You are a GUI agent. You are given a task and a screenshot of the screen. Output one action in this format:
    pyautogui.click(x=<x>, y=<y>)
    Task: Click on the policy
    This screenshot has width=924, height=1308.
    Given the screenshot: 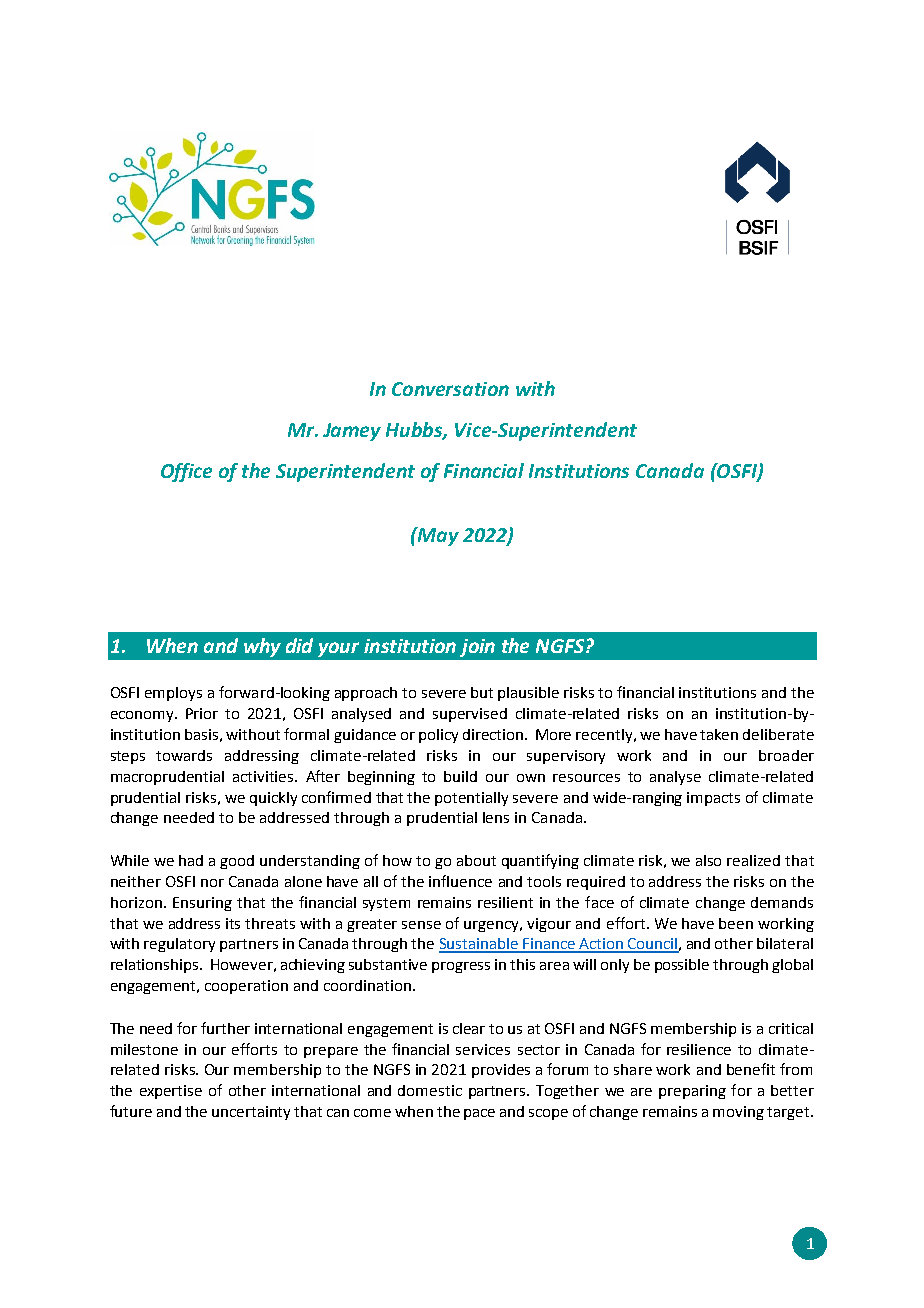 What is the action you would take?
    pyautogui.click(x=438, y=736)
